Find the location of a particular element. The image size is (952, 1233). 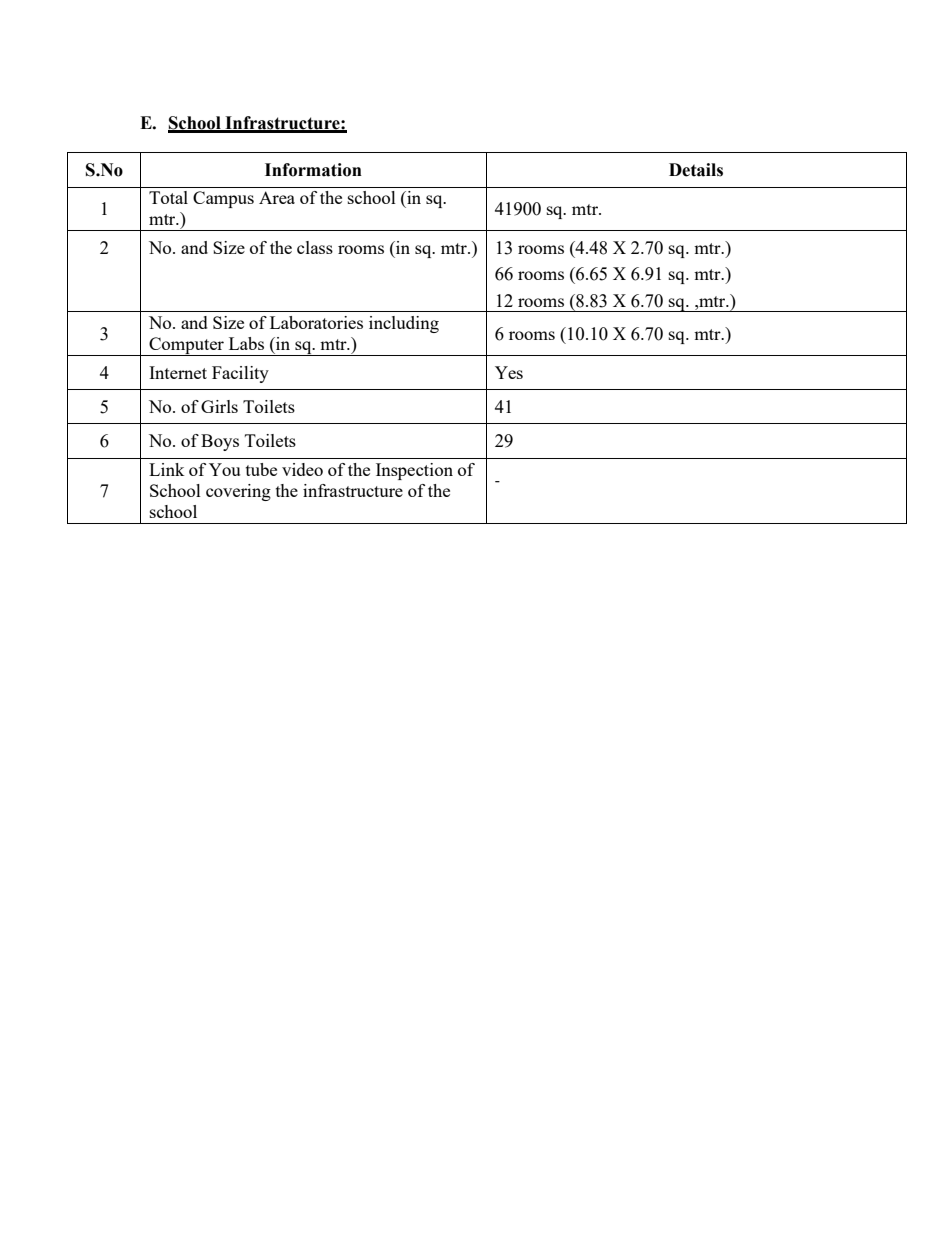

Laboratories is located at coordinates (316, 322).
